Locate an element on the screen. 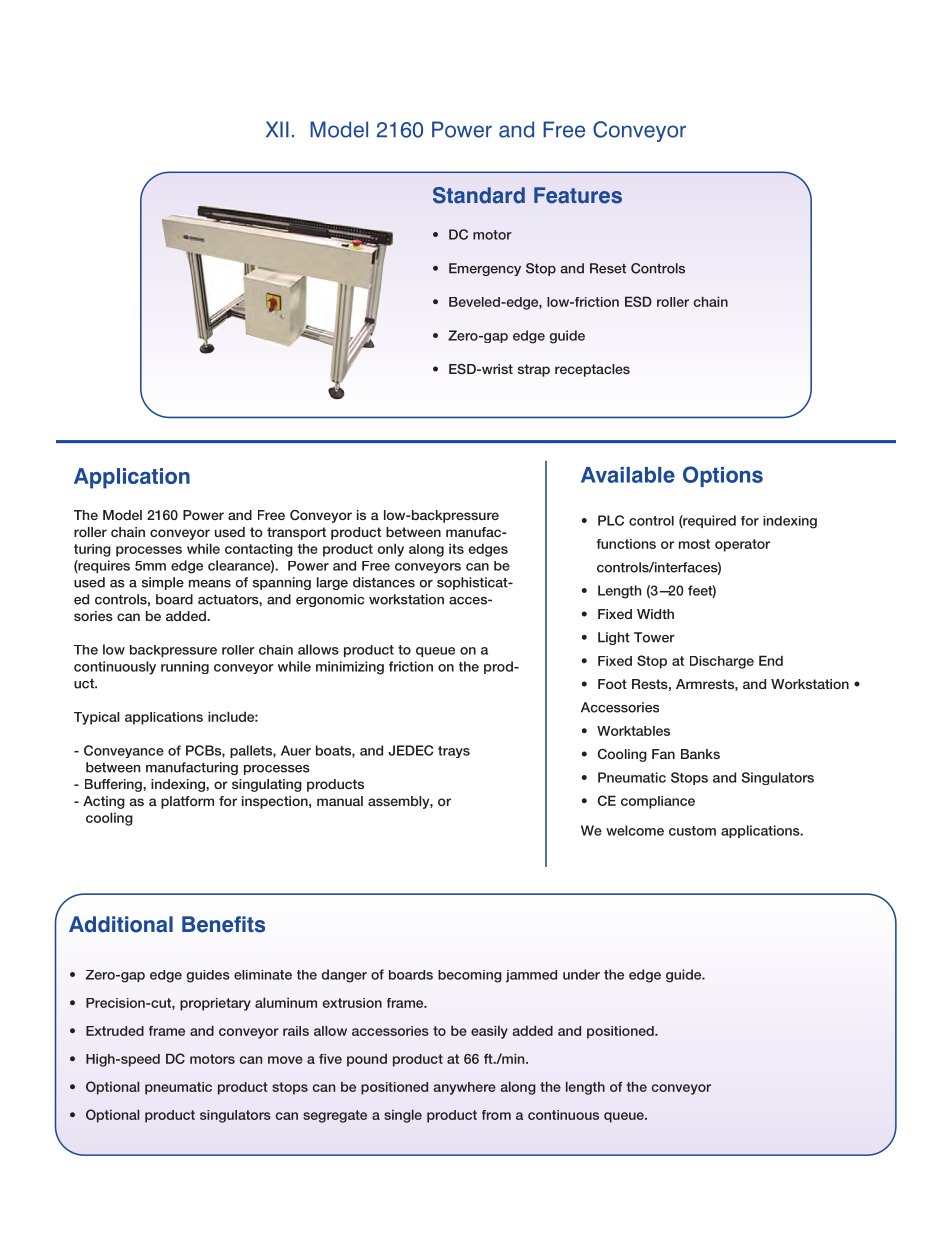 This screenshot has height=1233, width=952. XII is located at coordinates (277, 129).
